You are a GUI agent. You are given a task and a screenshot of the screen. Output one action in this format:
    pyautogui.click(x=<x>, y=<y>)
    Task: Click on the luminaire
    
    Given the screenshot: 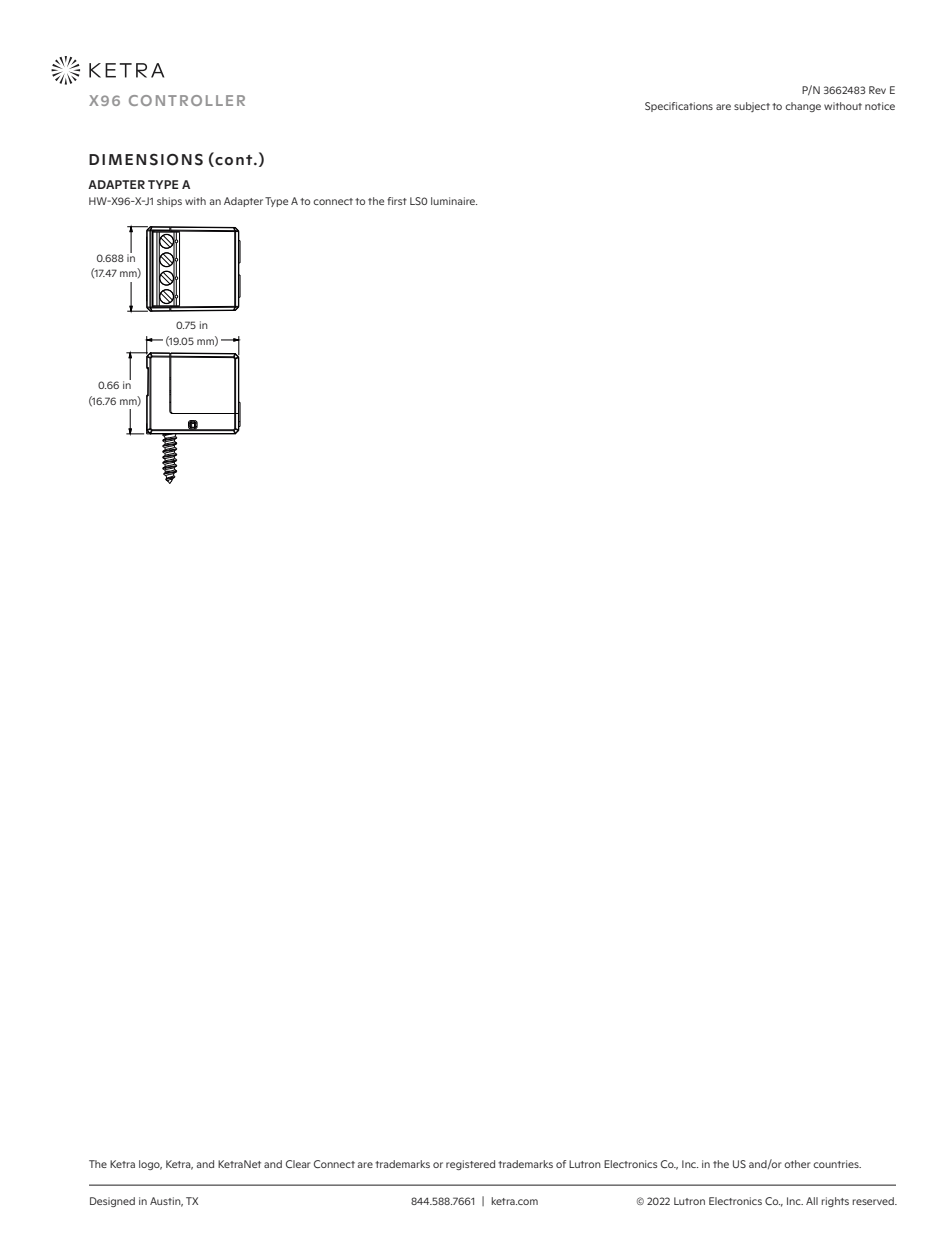 What is the action you would take?
    pyautogui.click(x=454, y=201)
